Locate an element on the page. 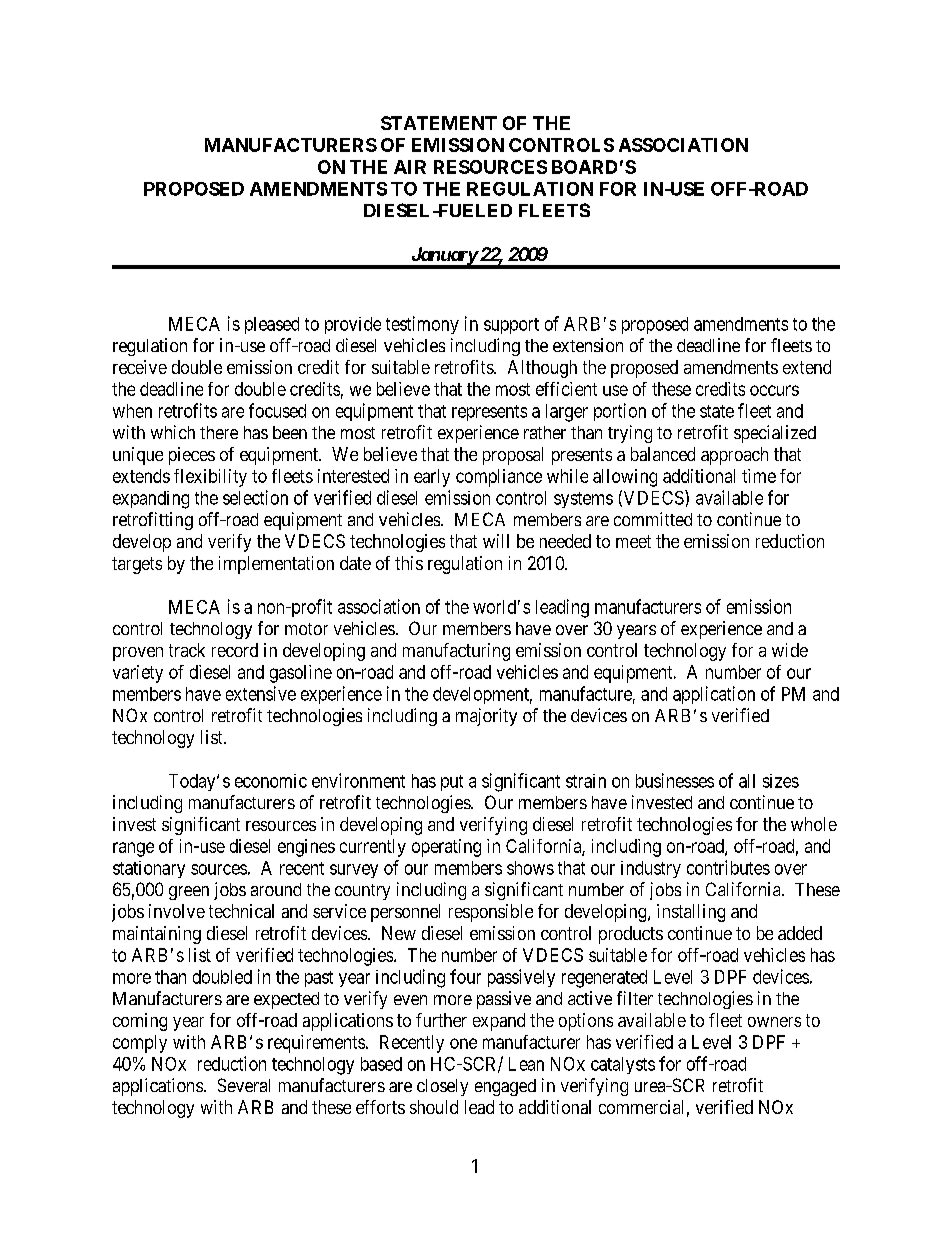 Image resolution: width=952 pixels, height=1233 pixels. pleased is located at coordinates (272, 325).
